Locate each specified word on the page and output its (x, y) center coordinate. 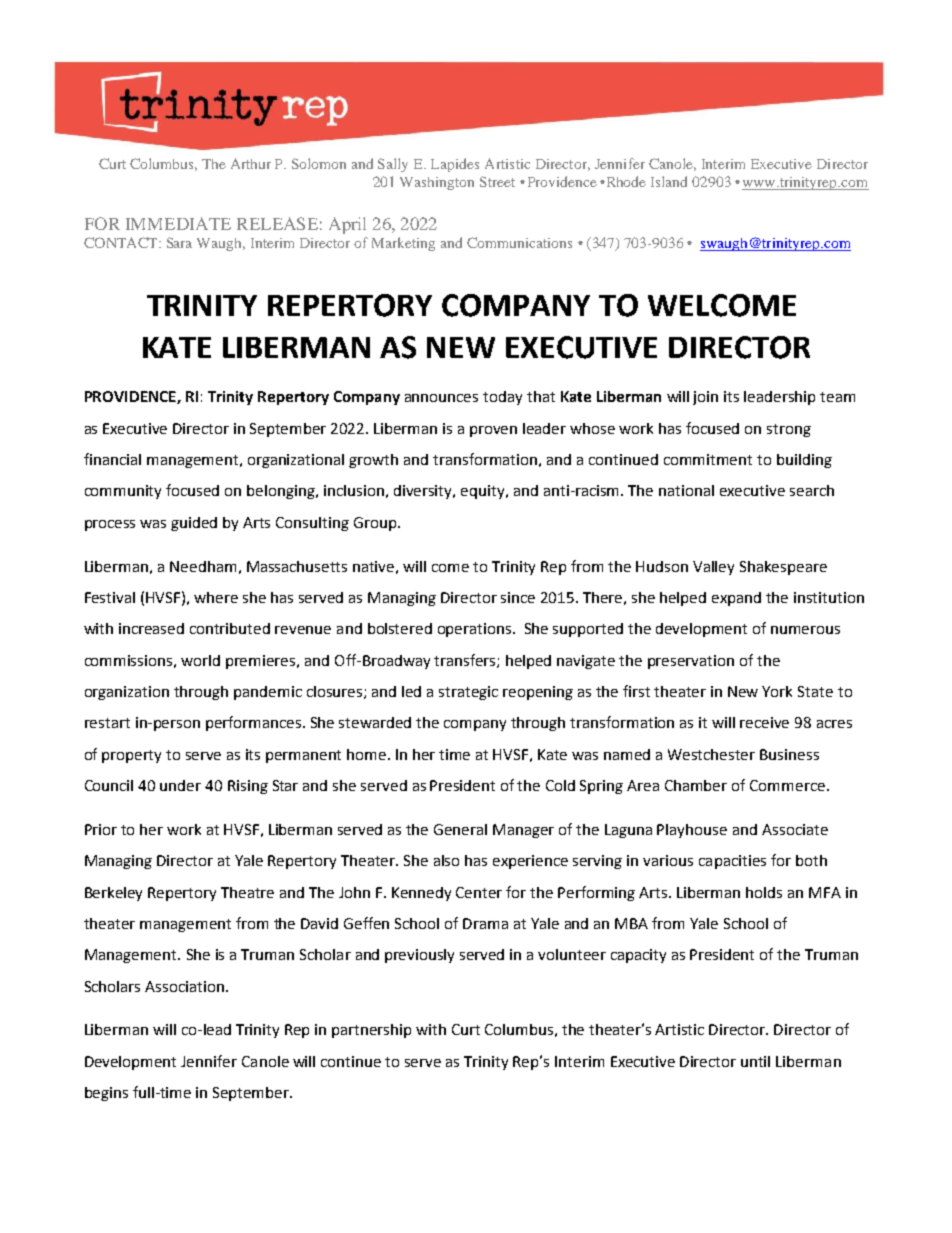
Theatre (247, 892)
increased (151, 628)
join (705, 398)
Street (497, 181)
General (460, 829)
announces (441, 398)
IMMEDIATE (178, 223)
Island (669, 181)
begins (106, 1094)
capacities (732, 862)
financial (112, 459)
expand (736, 599)
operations (476, 630)
